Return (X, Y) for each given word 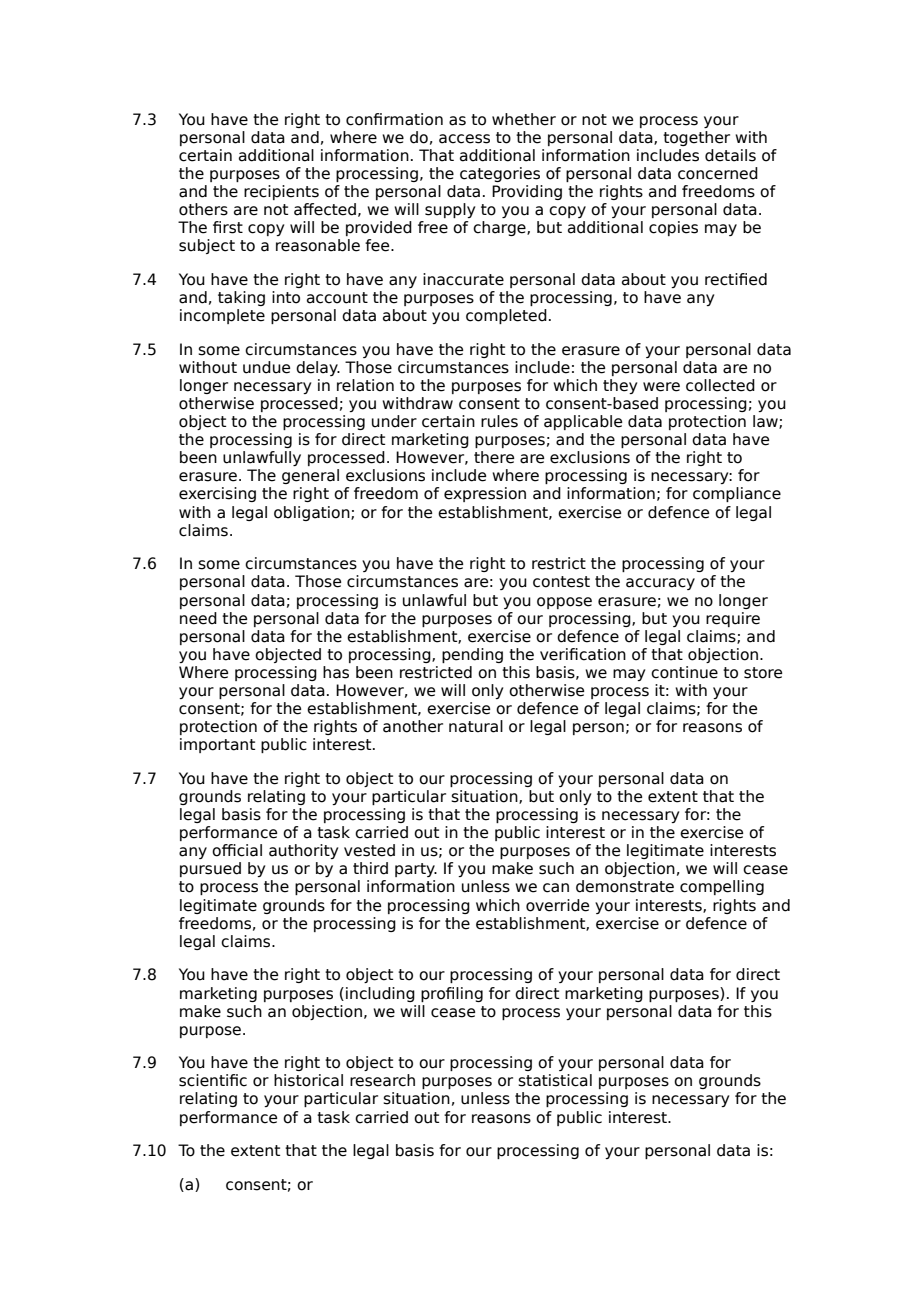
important (217, 745)
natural (476, 726)
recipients (281, 192)
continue (684, 672)
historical (308, 1080)
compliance (737, 494)
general (310, 476)
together (696, 138)
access (464, 139)
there (494, 457)
